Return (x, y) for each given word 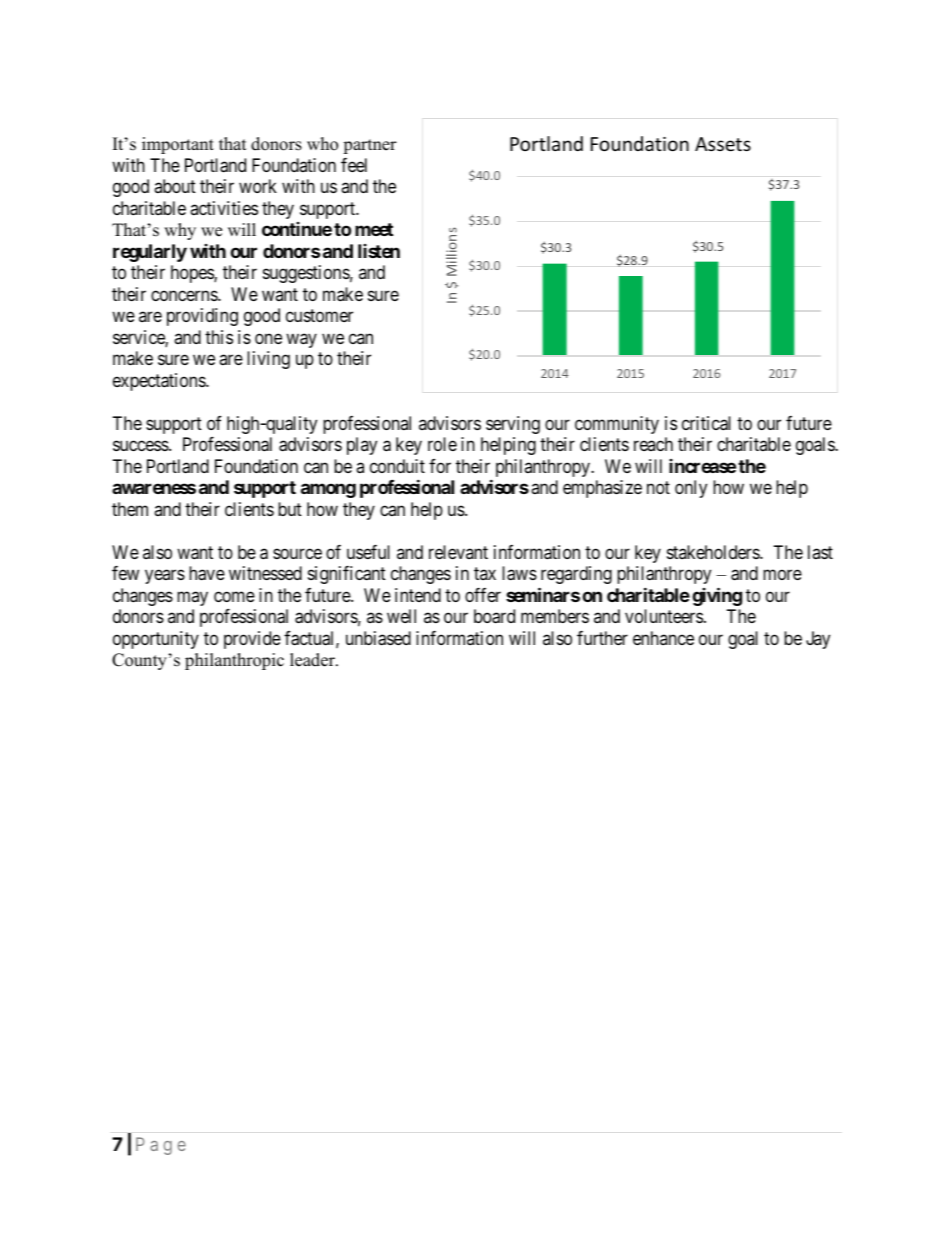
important (178, 145)
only (691, 489)
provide (252, 640)
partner (370, 146)
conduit (397, 466)
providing (202, 317)
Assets (723, 144)
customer (319, 316)
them (130, 509)
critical (706, 423)
